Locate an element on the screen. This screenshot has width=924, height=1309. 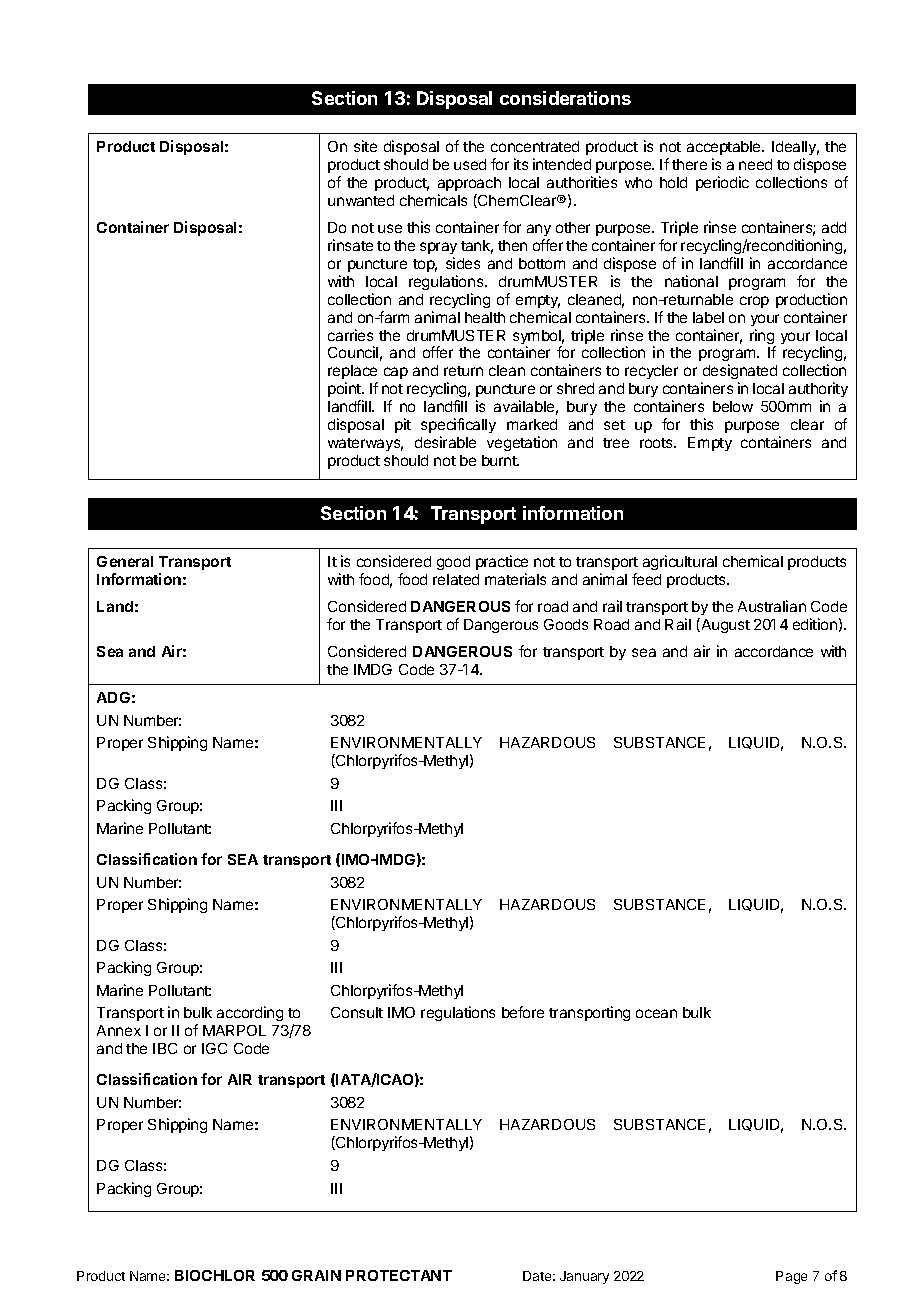
according is located at coordinates (250, 1013).
